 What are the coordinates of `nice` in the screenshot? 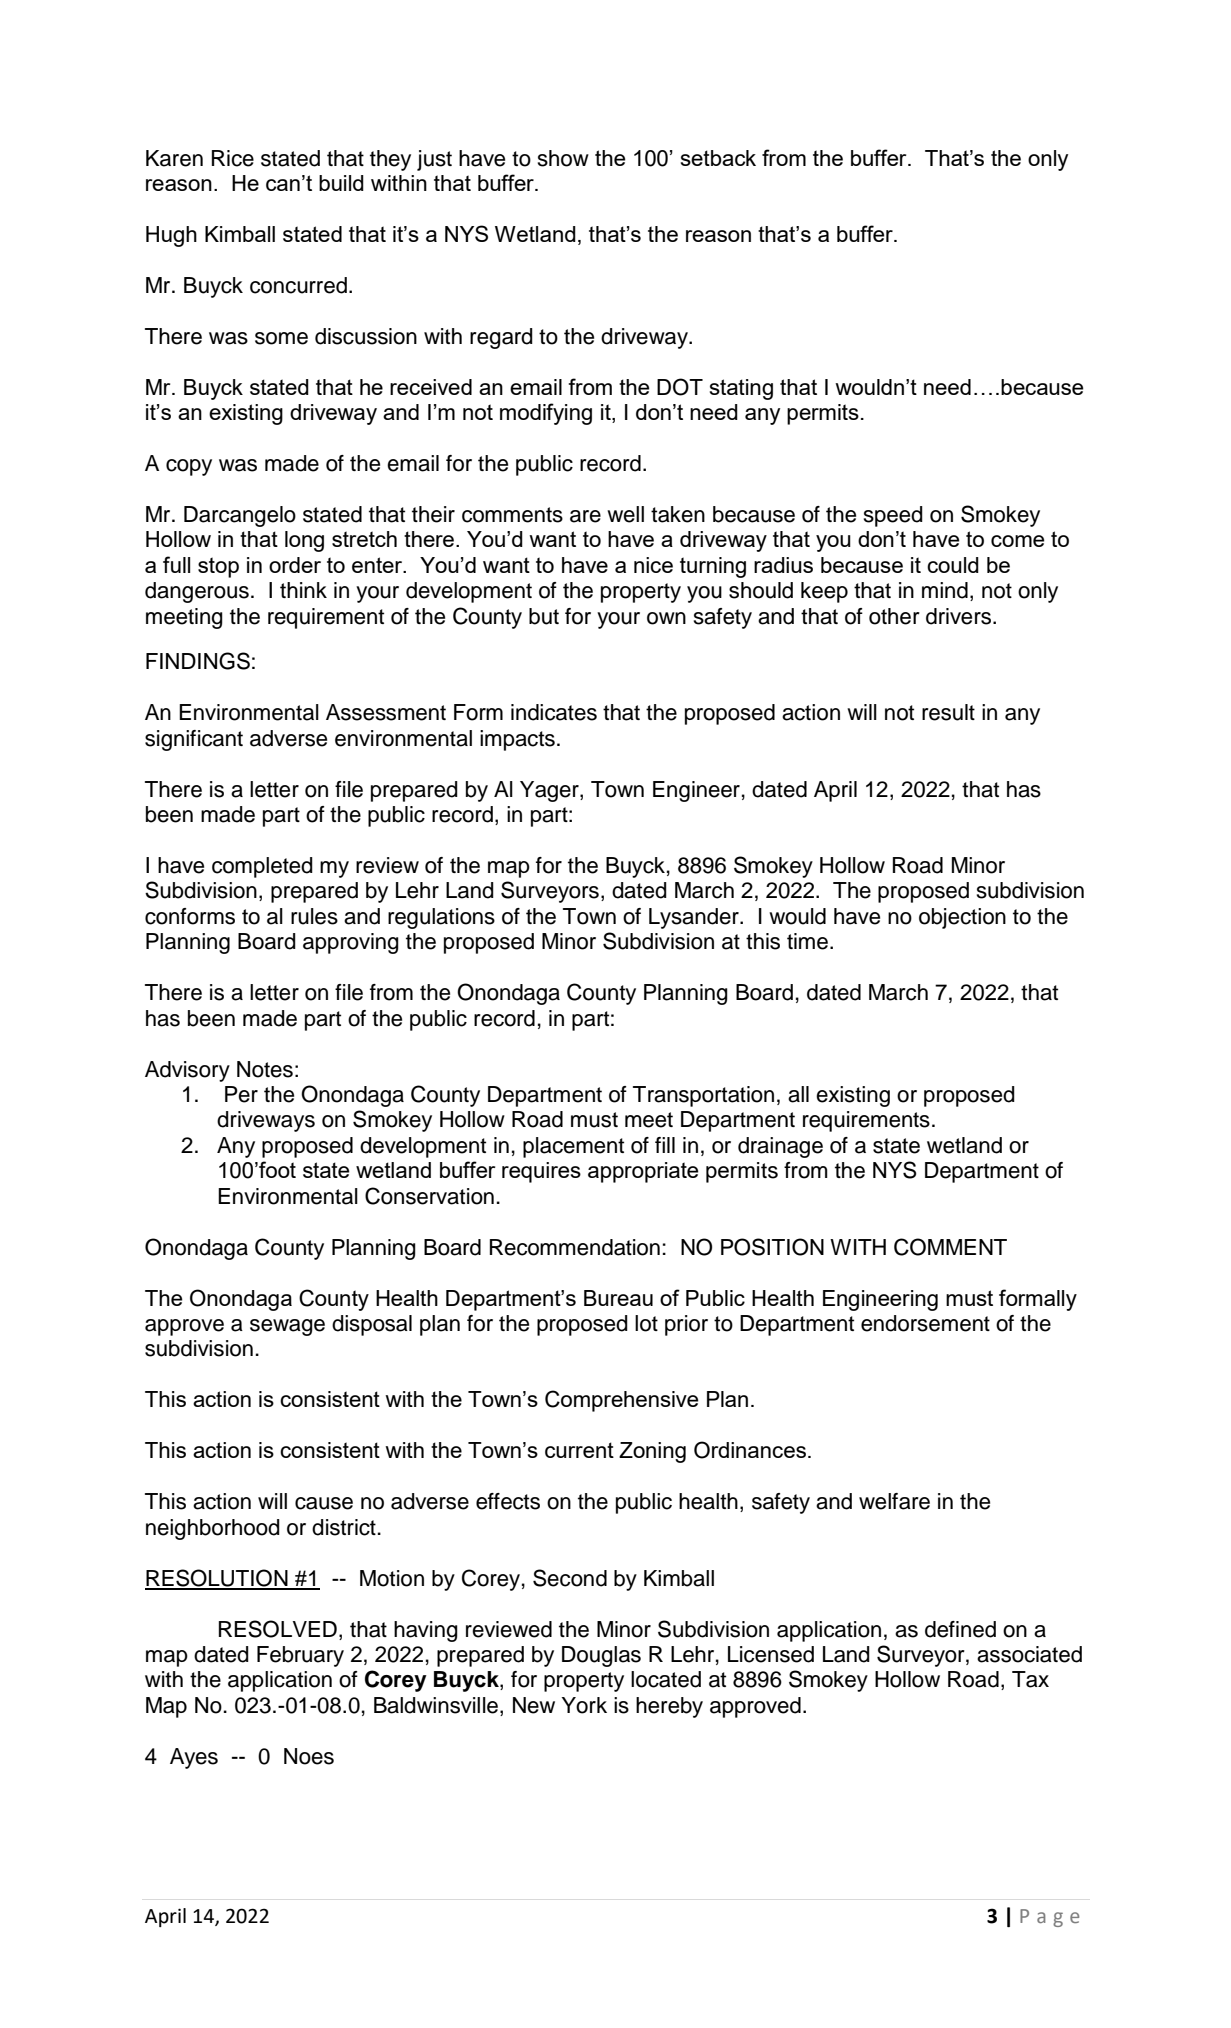 It's located at (653, 565).
